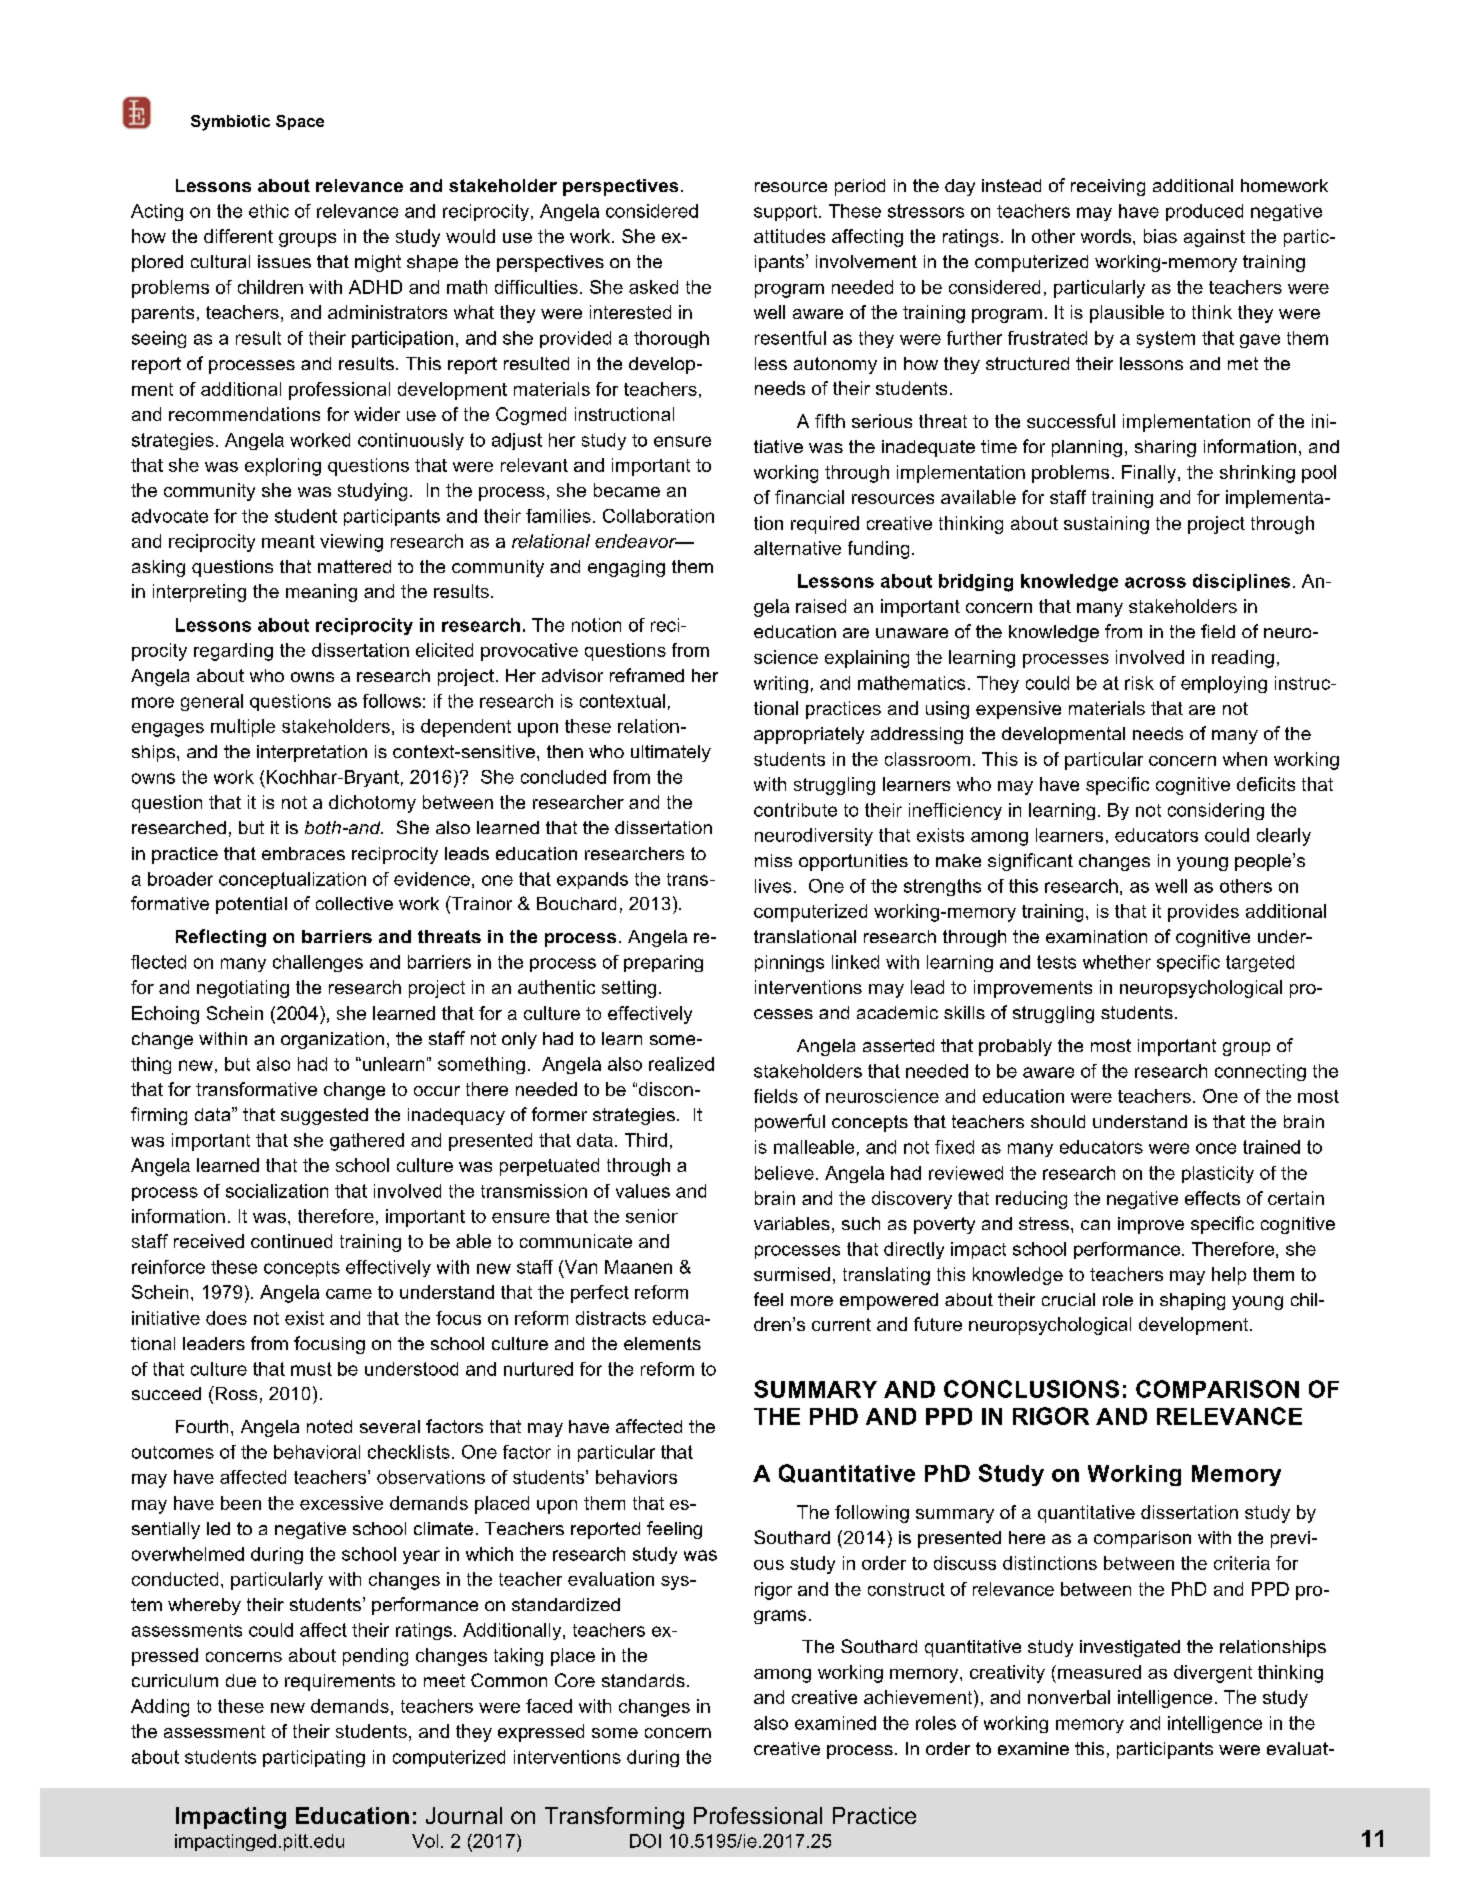 This screenshot has height=1902, width=1470. What do you see at coordinates (243, 728) in the screenshot?
I see `multiple` at bounding box center [243, 728].
